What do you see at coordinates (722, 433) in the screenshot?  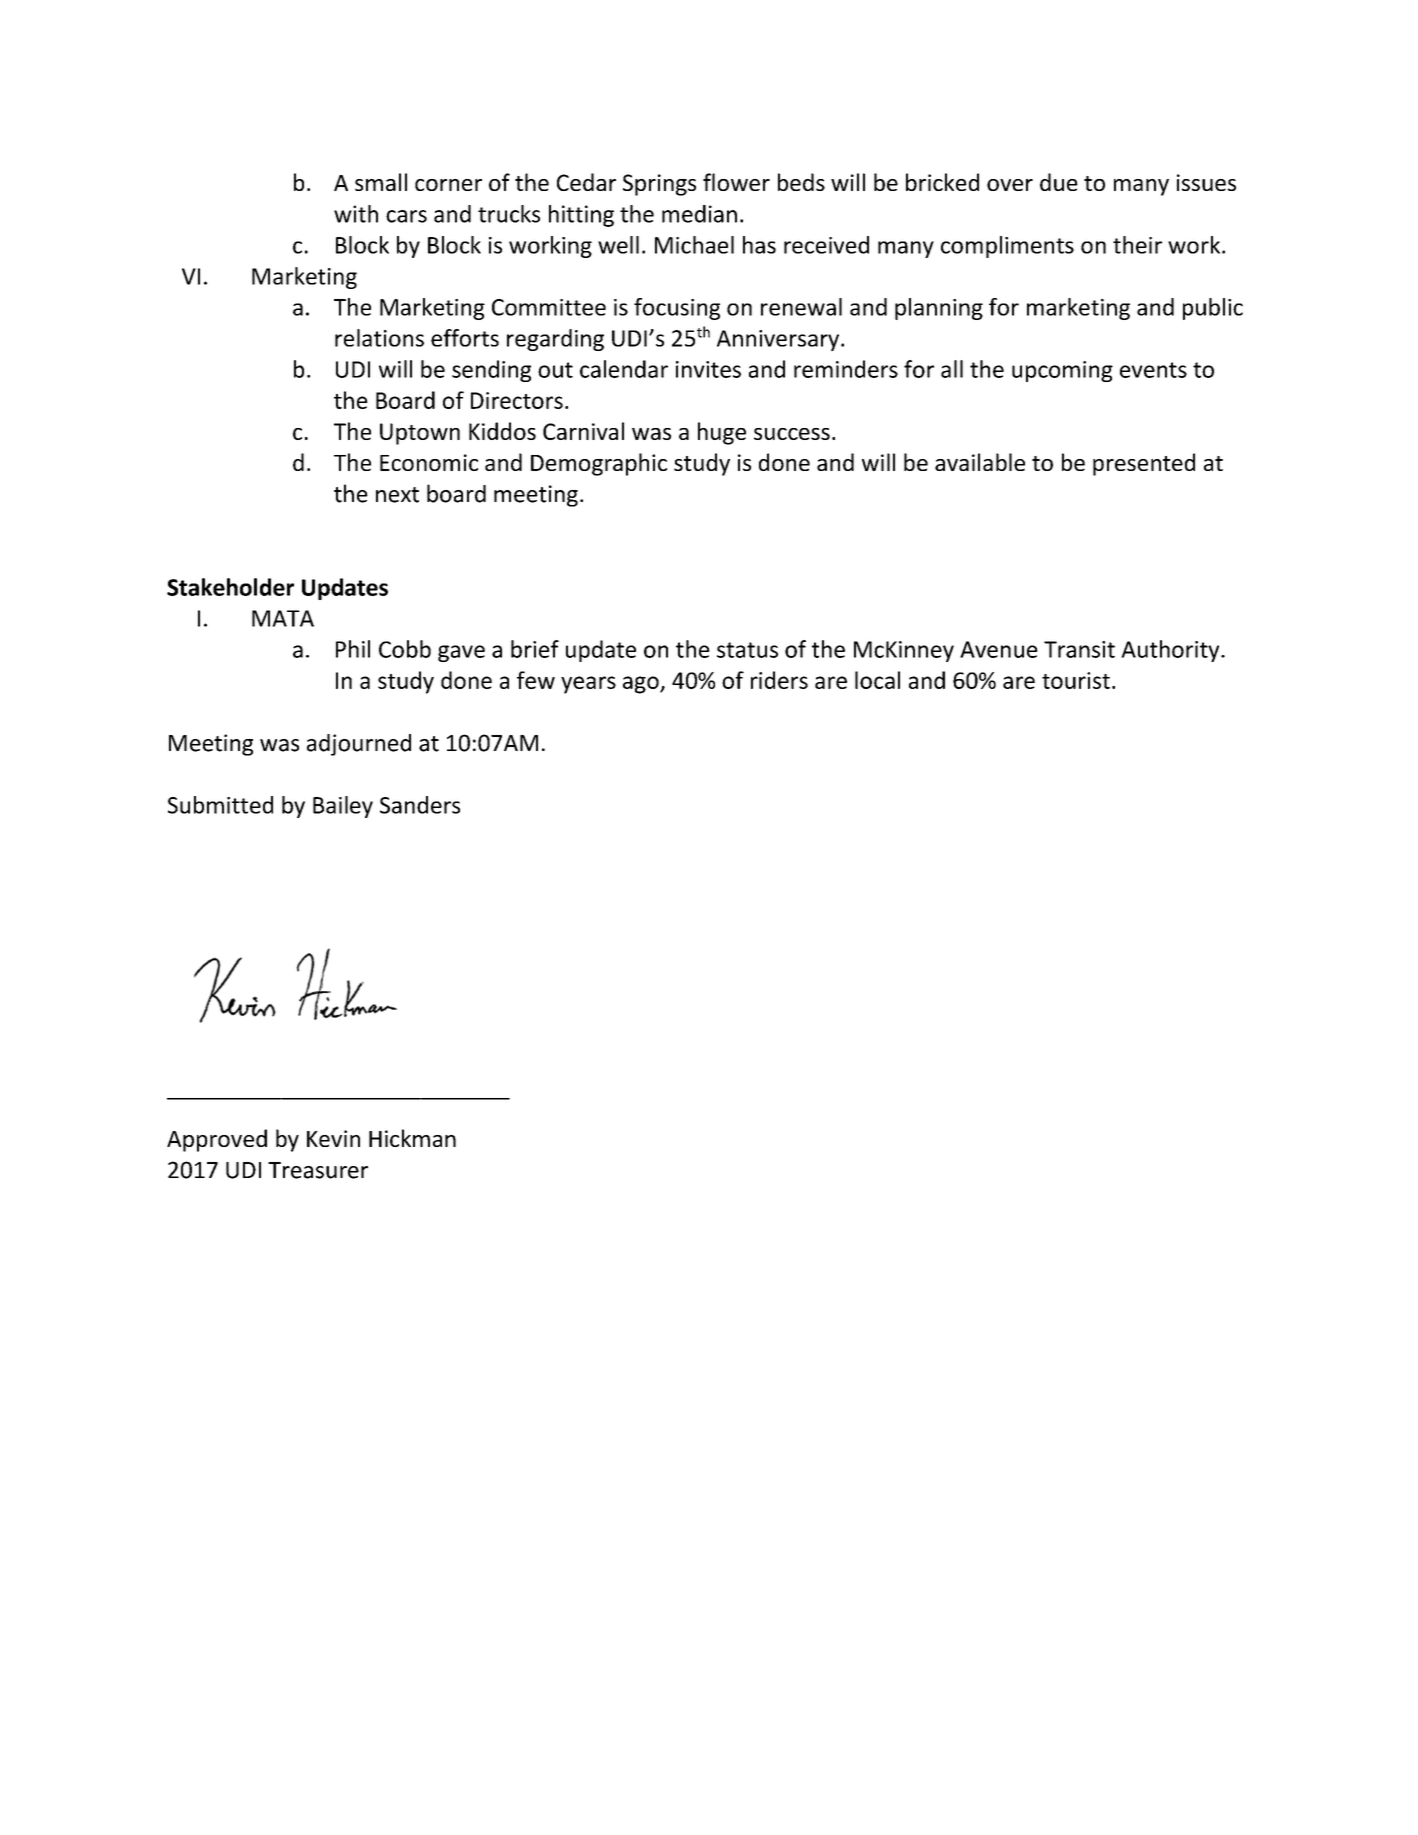 I see `huge` at bounding box center [722, 433].
